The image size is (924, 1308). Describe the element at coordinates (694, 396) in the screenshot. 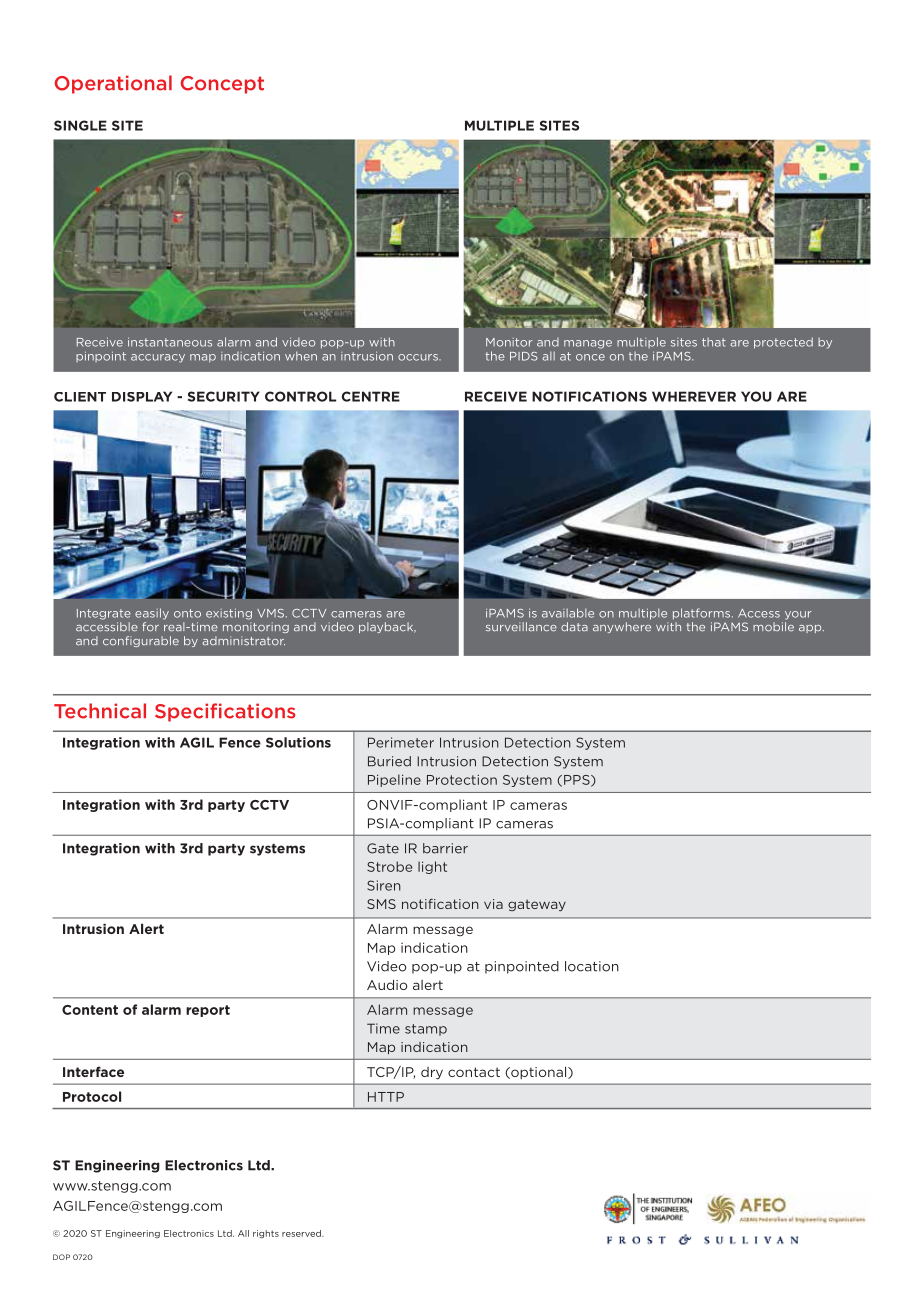

I see `WHEREVER` at that location.
